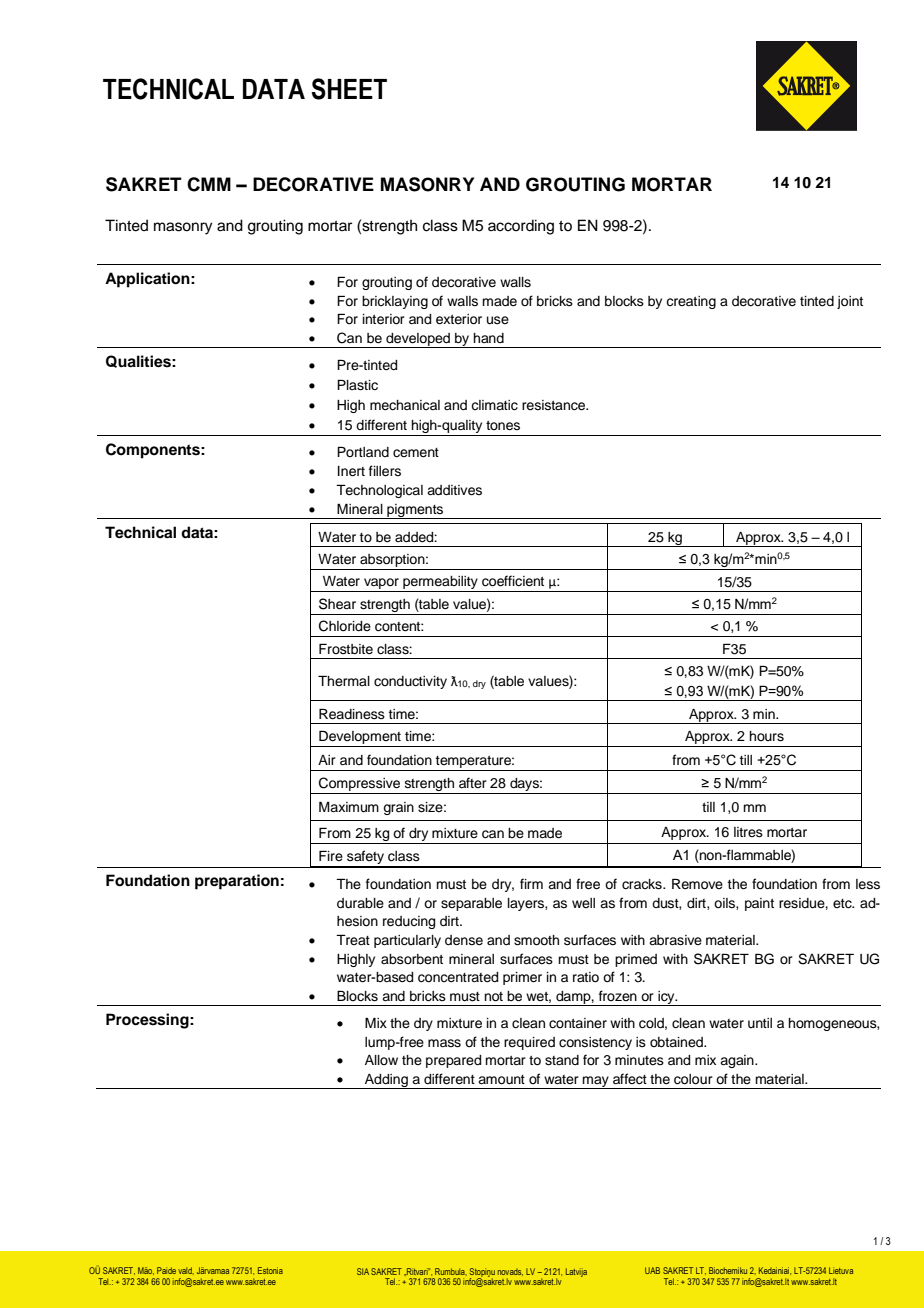  I want to click on coefficient, so click(513, 581).
